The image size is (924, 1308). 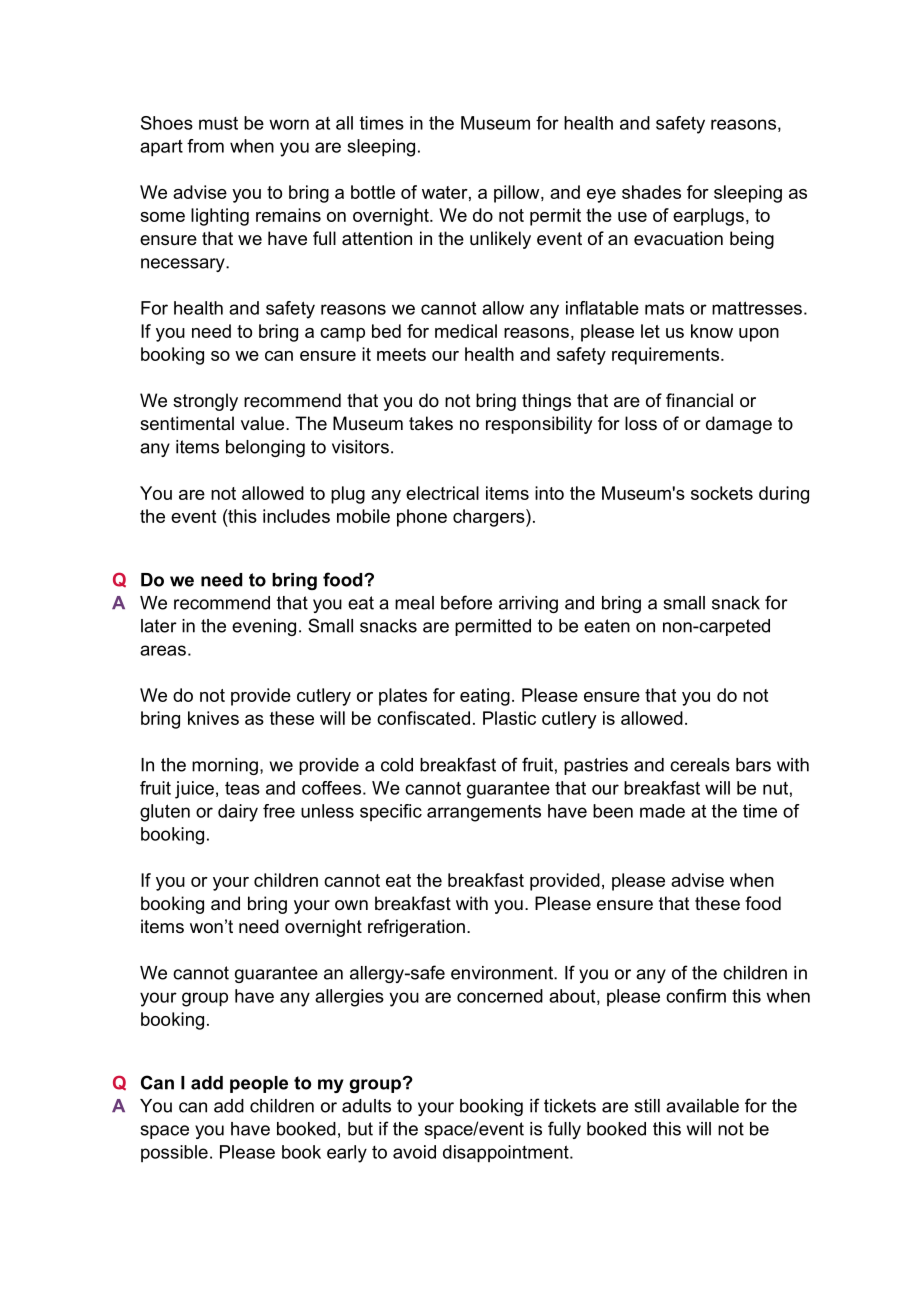 What do you see at coordinates (500, 240) in the screenshot?
I see `unlikely` at bounding box center [500, 240].
